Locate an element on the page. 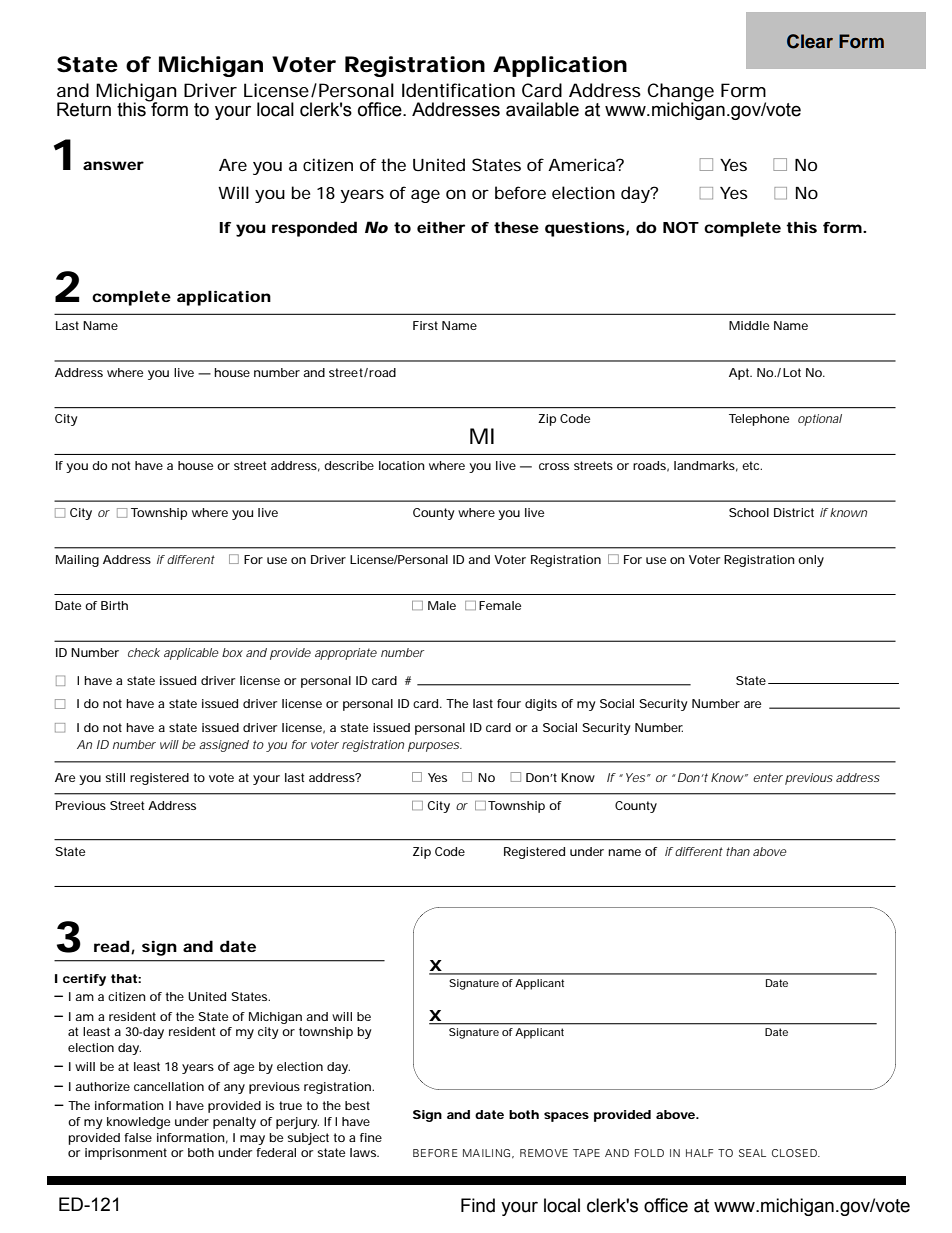  describe is located at coordinates (349, 465).
